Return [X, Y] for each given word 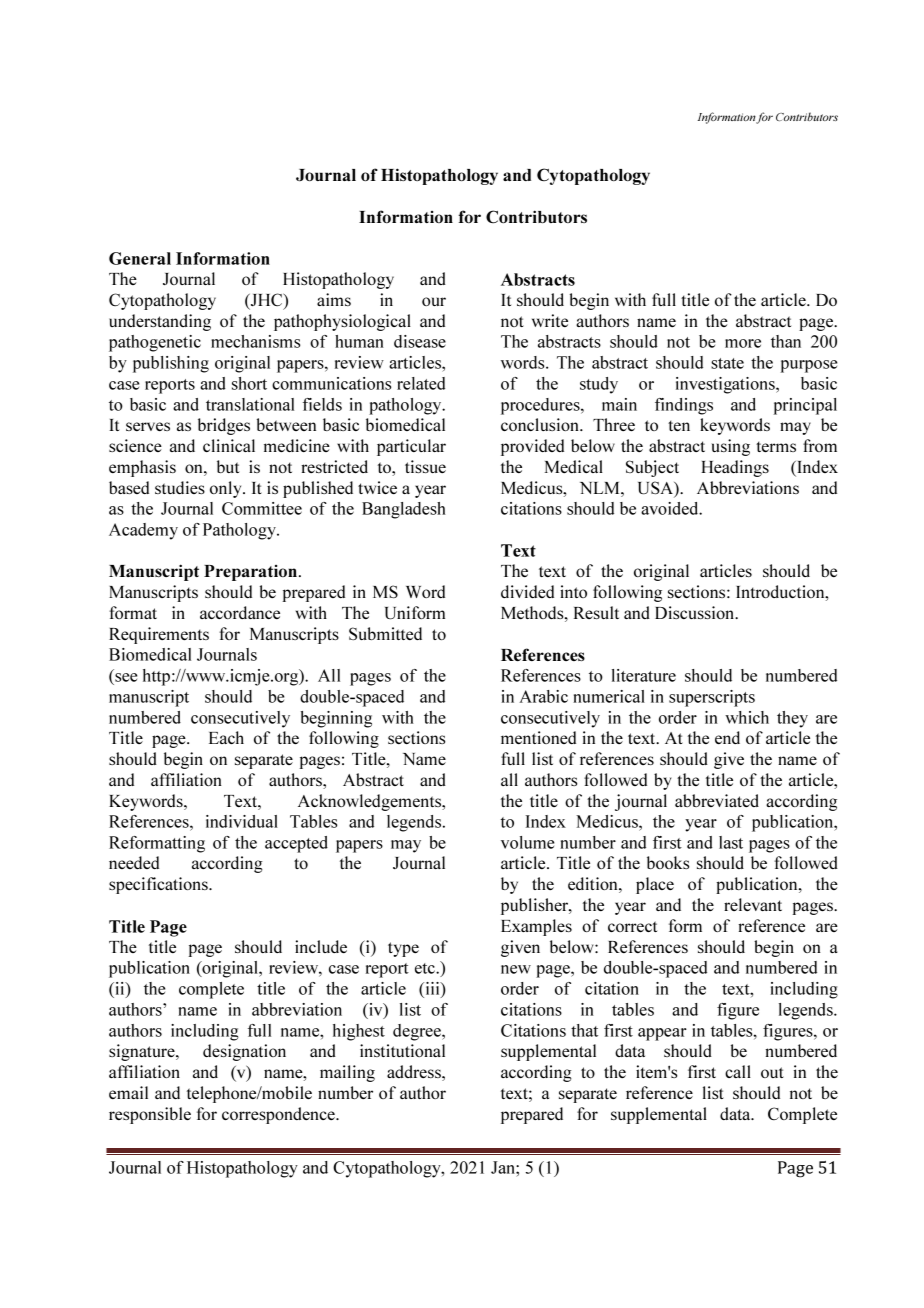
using [731, 447]
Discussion [695, 612]
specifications [159, 885]
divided [527, 591]
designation [244, 1052]
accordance [240, 612]
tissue [425, 466]
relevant [753, 904]
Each [226, 737]
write [550, 320]
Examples [536, 927]
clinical [229, 445]
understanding [160, 322]
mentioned [538, 737]
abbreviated [717, 800]
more [743, 343]
